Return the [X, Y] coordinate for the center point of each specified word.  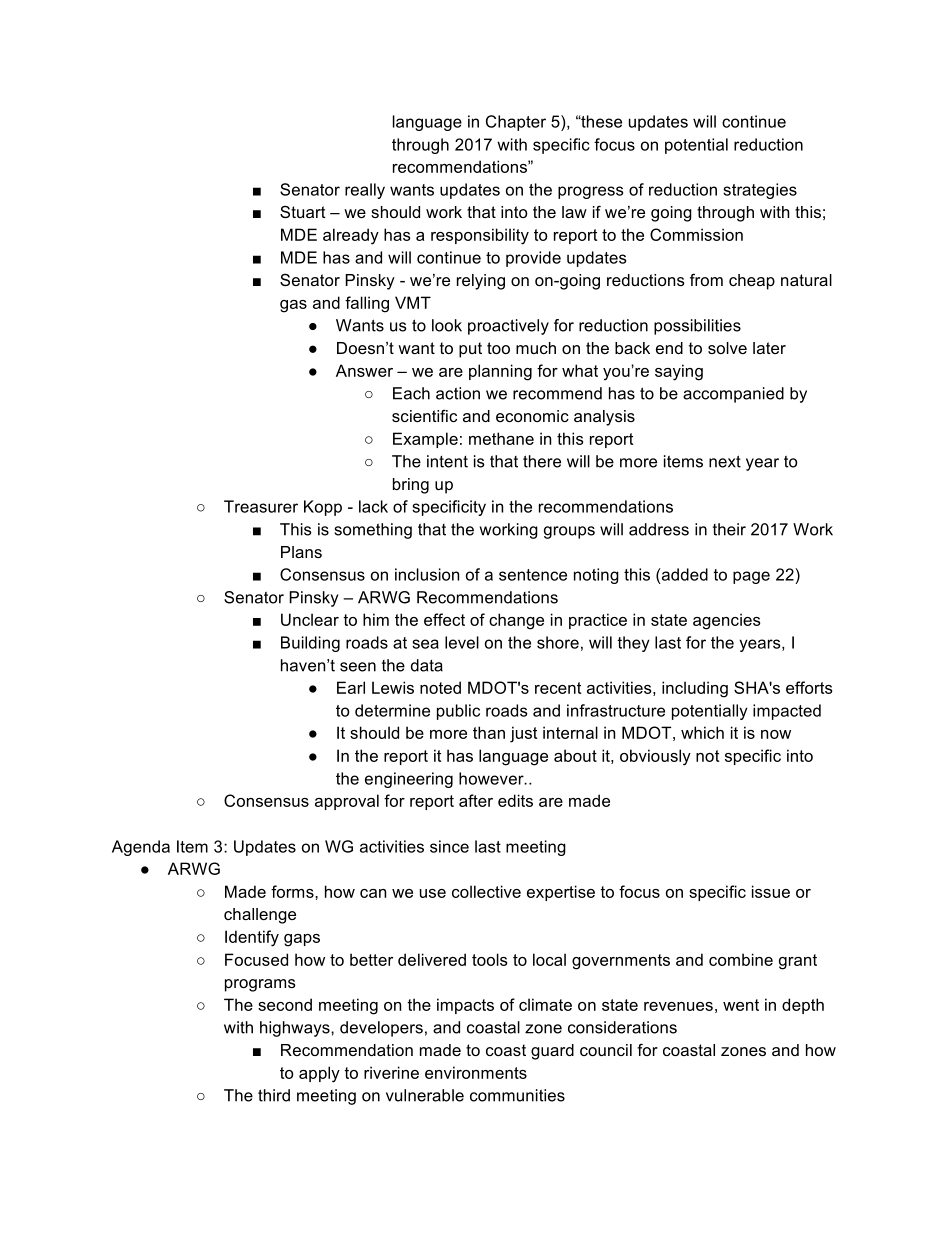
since [449, 846]
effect [444, 619]
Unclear [310, 619]
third [274, 1095]
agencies [727, 621]
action [458, 393]
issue [771, 891]
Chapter [516, 123]
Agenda [141, 848]
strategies [760, 191]
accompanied [733, 395]
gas [293, 306]
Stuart [303, 211]
